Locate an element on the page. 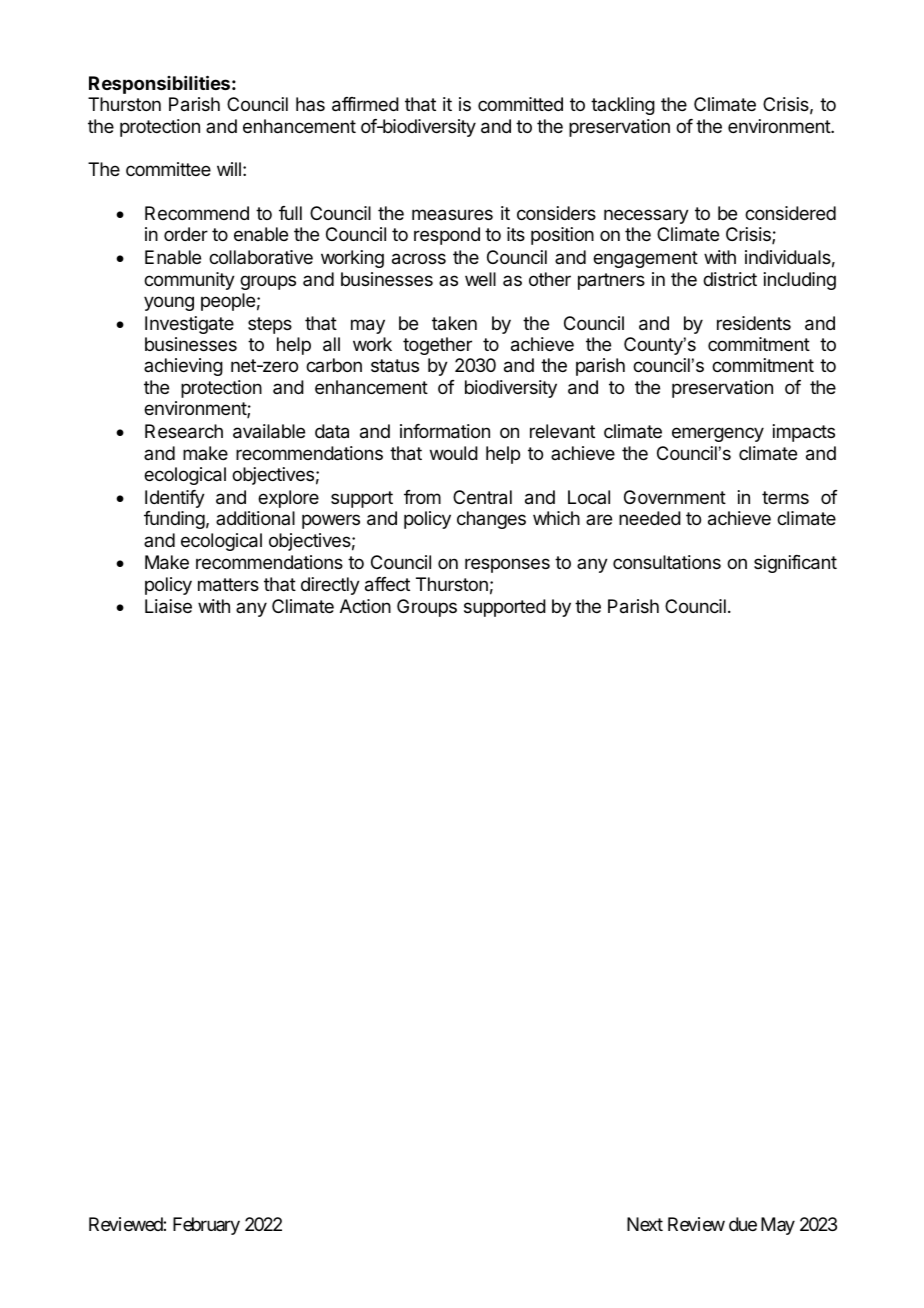  responses is located at coordinates (507, 565).
